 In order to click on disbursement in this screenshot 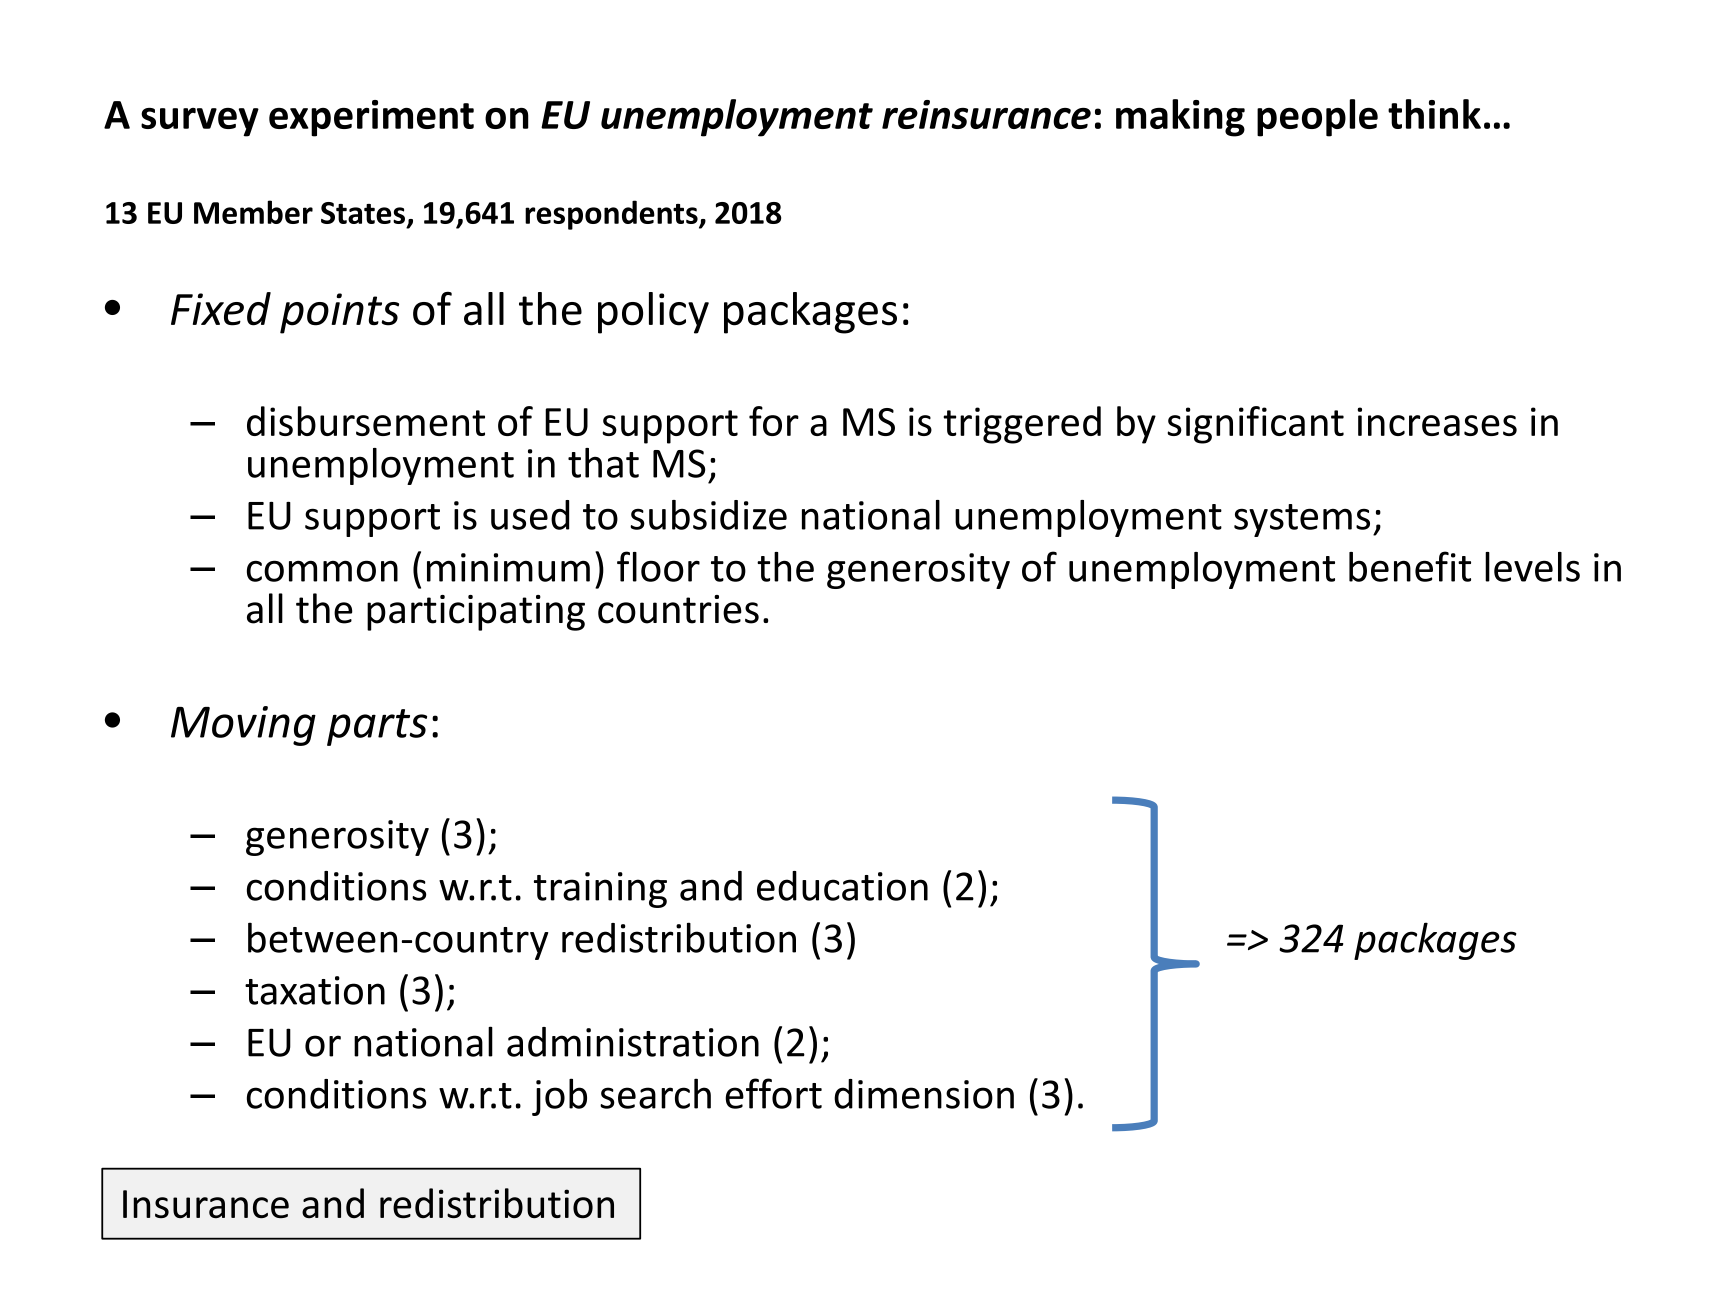, I will do `click(366, 421)`.
